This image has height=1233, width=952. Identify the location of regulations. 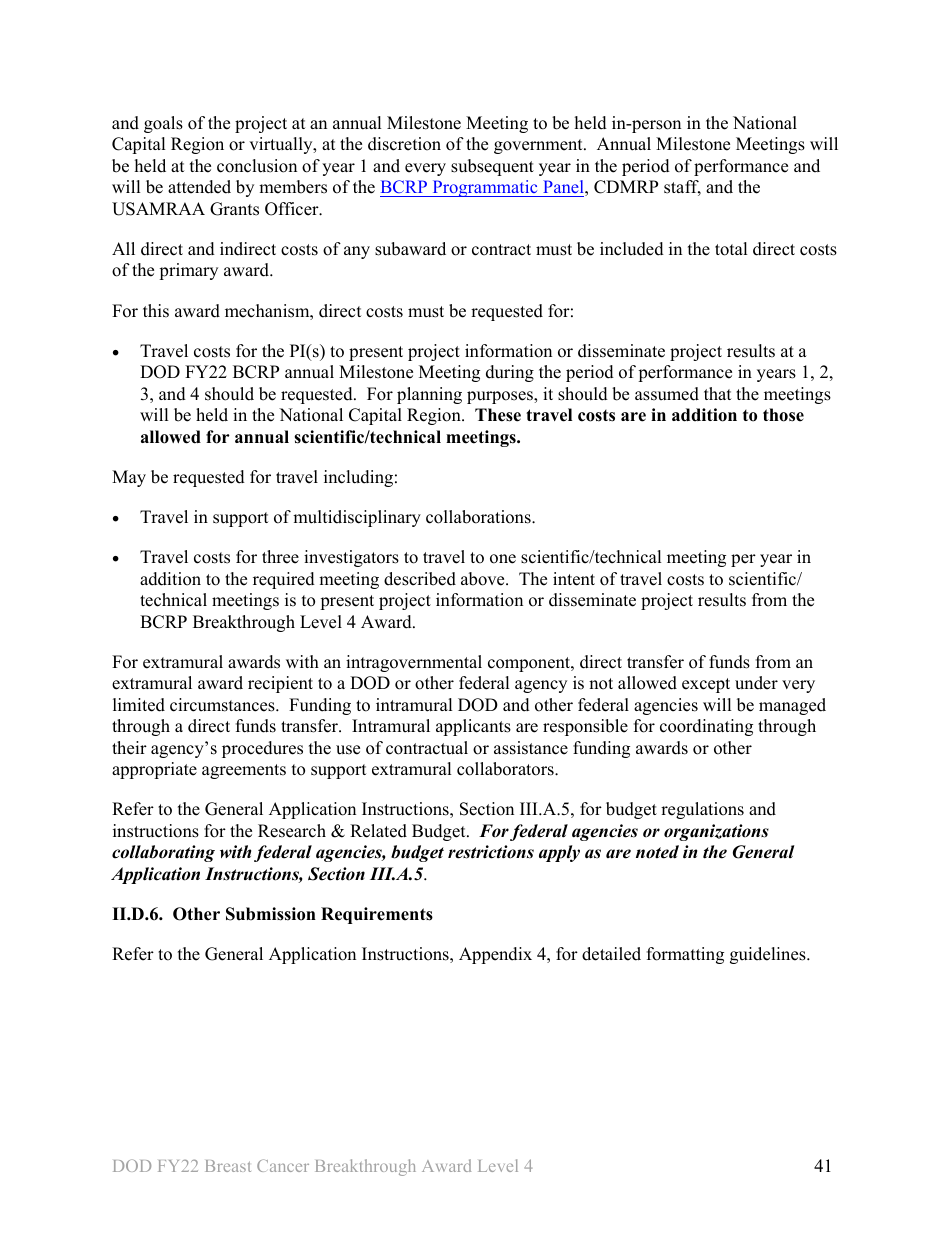
(702, 810).
